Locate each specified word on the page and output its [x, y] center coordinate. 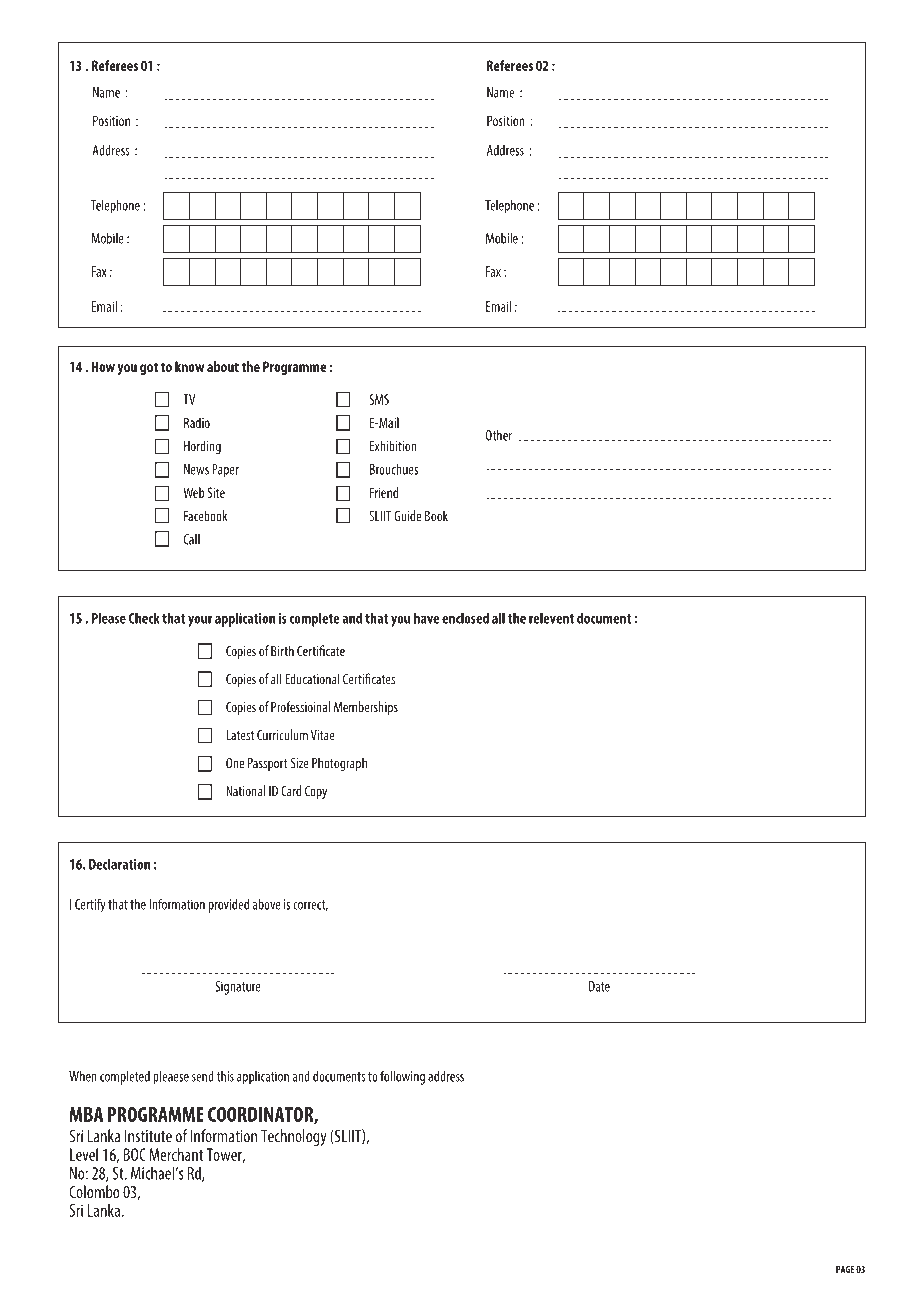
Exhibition [393, 446]
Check [144, 618]
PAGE [845, 1269]
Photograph [339, 764]
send [203, 1076]
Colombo [94, 1192]
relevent [551, 618]
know [189, 366]
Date [599, 986]
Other [498, 435]
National [245, 791]
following [402, 1077]
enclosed [465, 618]
